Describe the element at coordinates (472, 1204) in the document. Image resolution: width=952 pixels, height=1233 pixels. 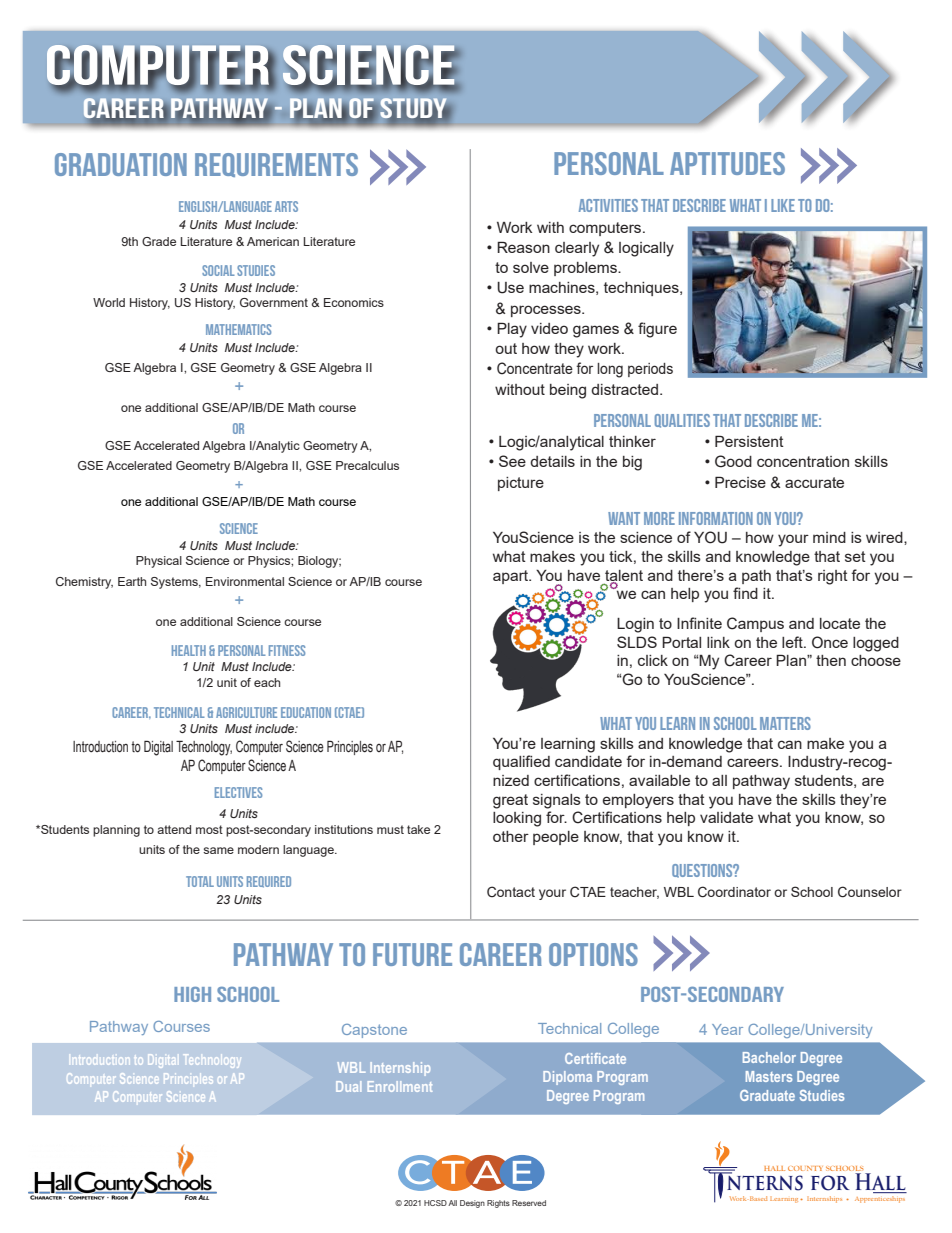
I see `Design` at that location.
